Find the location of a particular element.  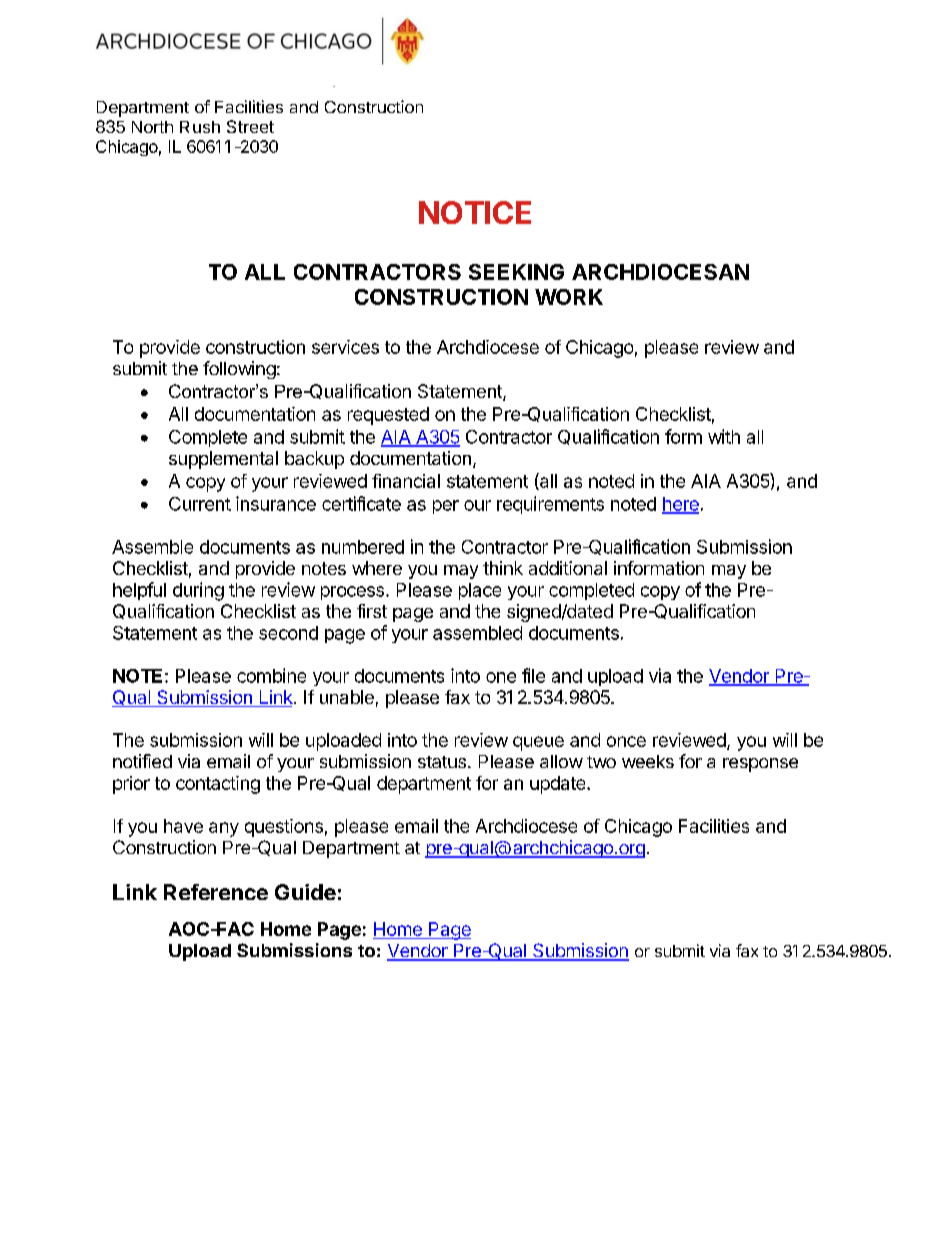

Rush is located at coordinates (200, 127).
